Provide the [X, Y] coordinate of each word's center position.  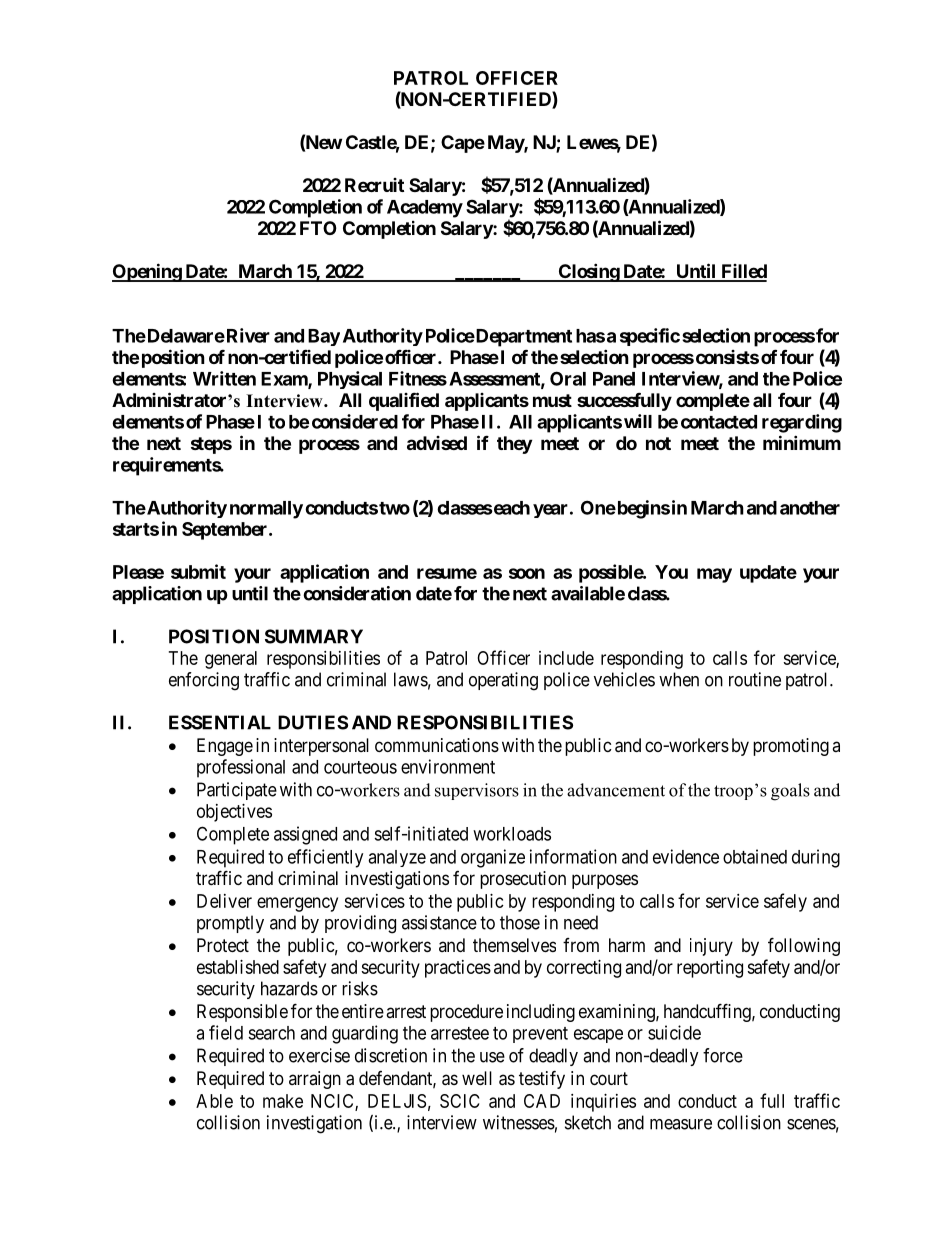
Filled [743, 272]
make [283, 1101]
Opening [147, 272]
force [723, 1055]
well [477, 1078]
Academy [425, 209]
